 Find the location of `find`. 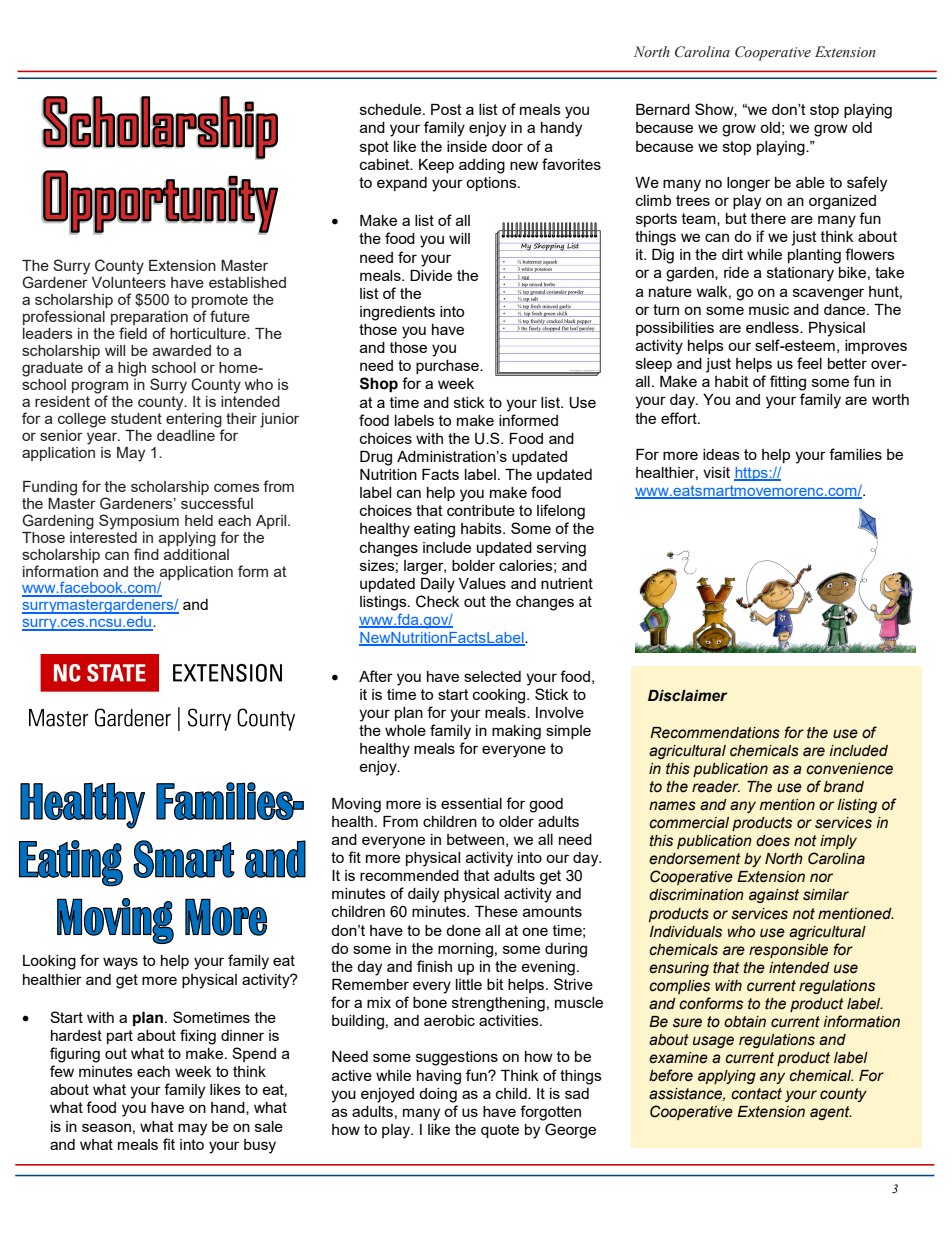

find is located at coordinates (146, 554).
